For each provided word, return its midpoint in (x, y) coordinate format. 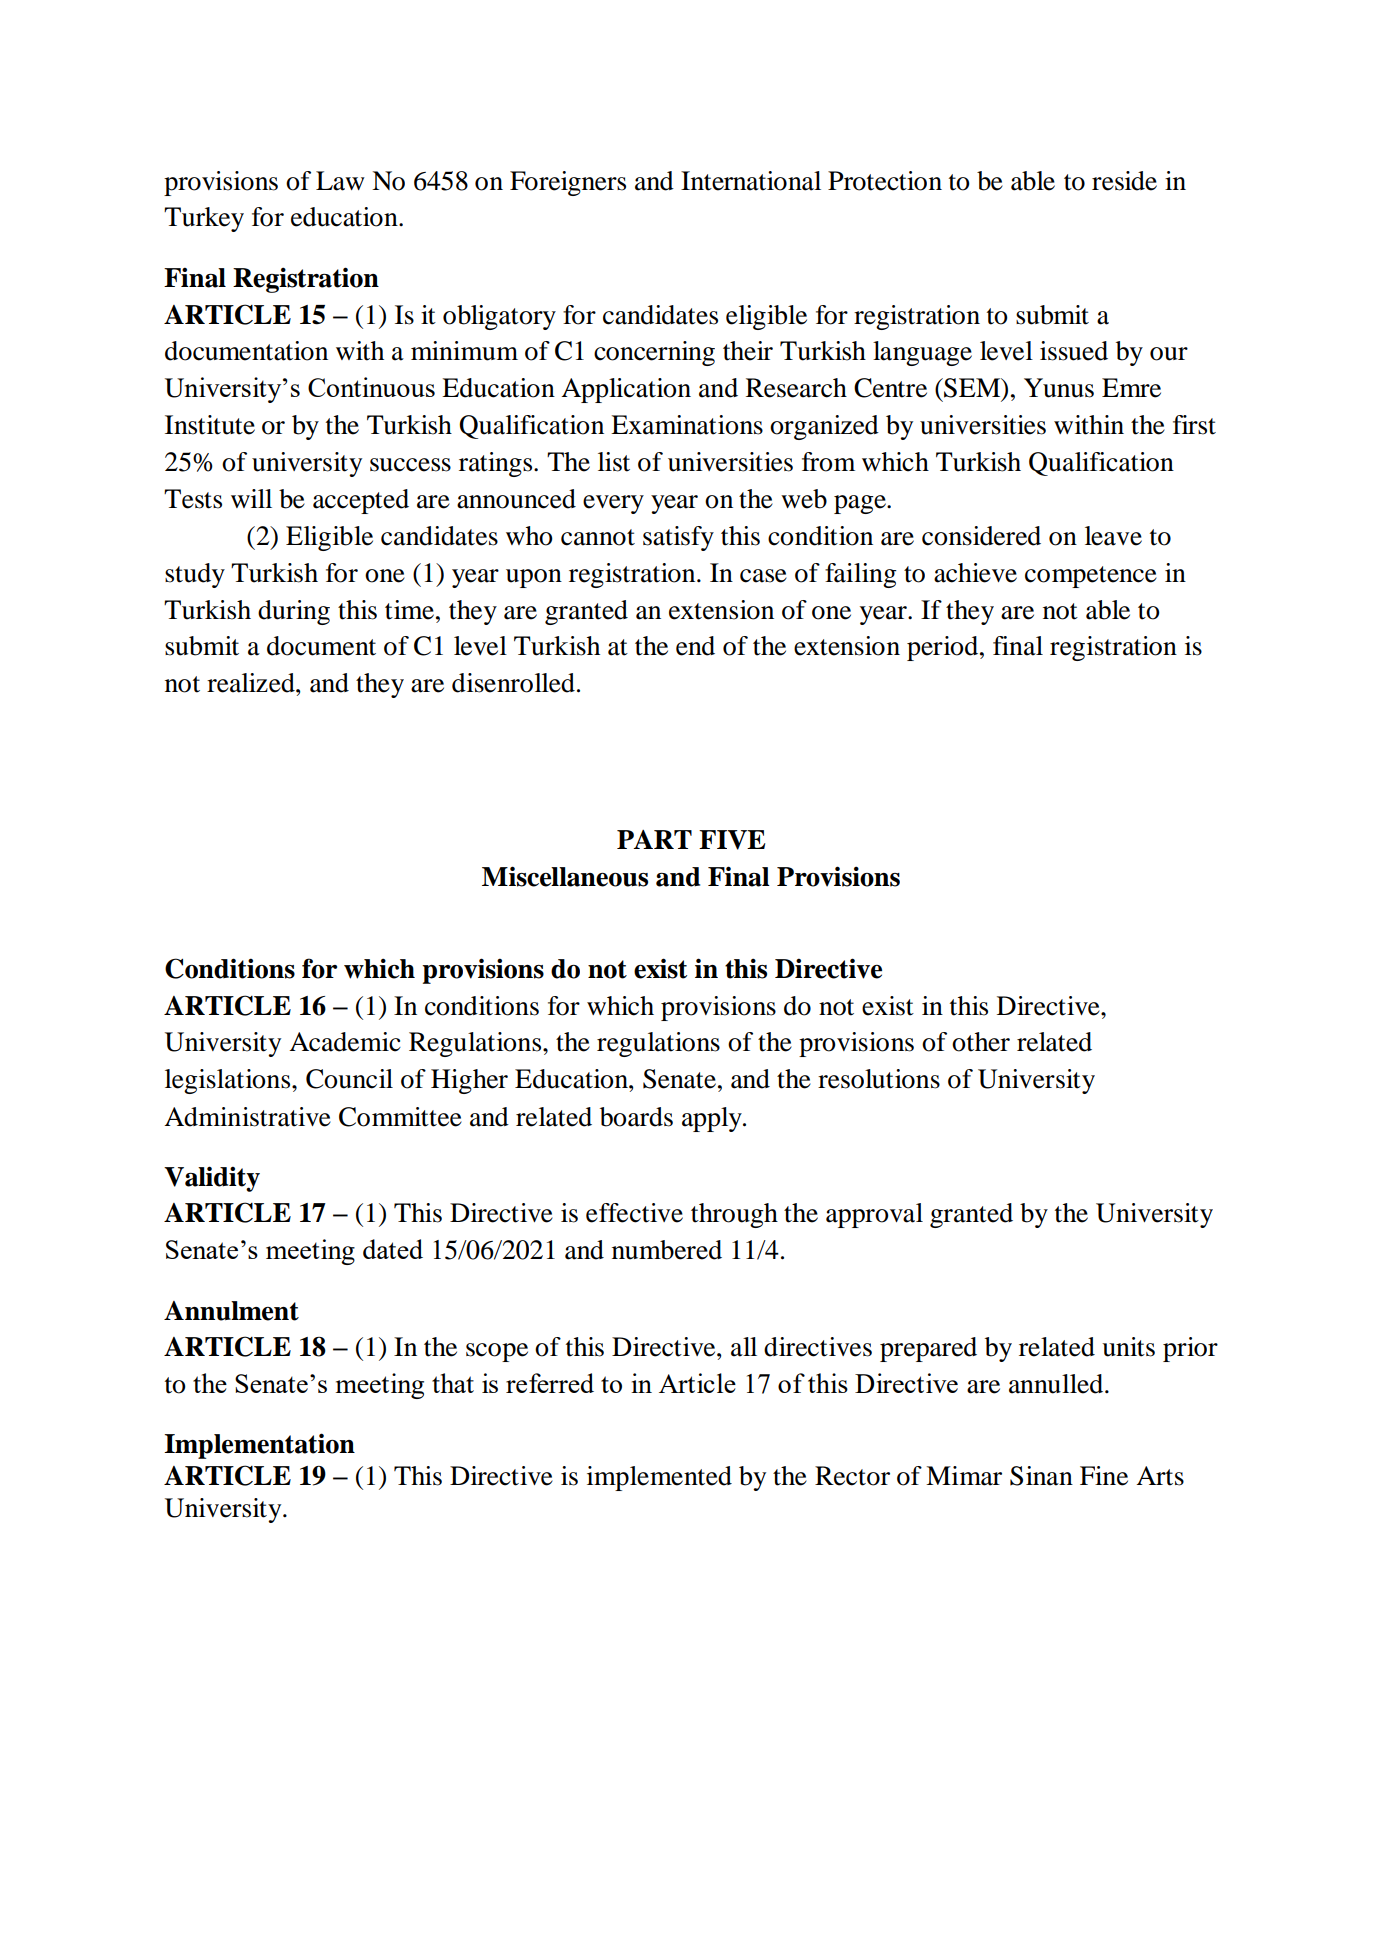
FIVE (732, 840)
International (751, 181)
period (944, 648)
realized (252, 683)
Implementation (259, 1446)
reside (1124, 181)
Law (340, 181)
